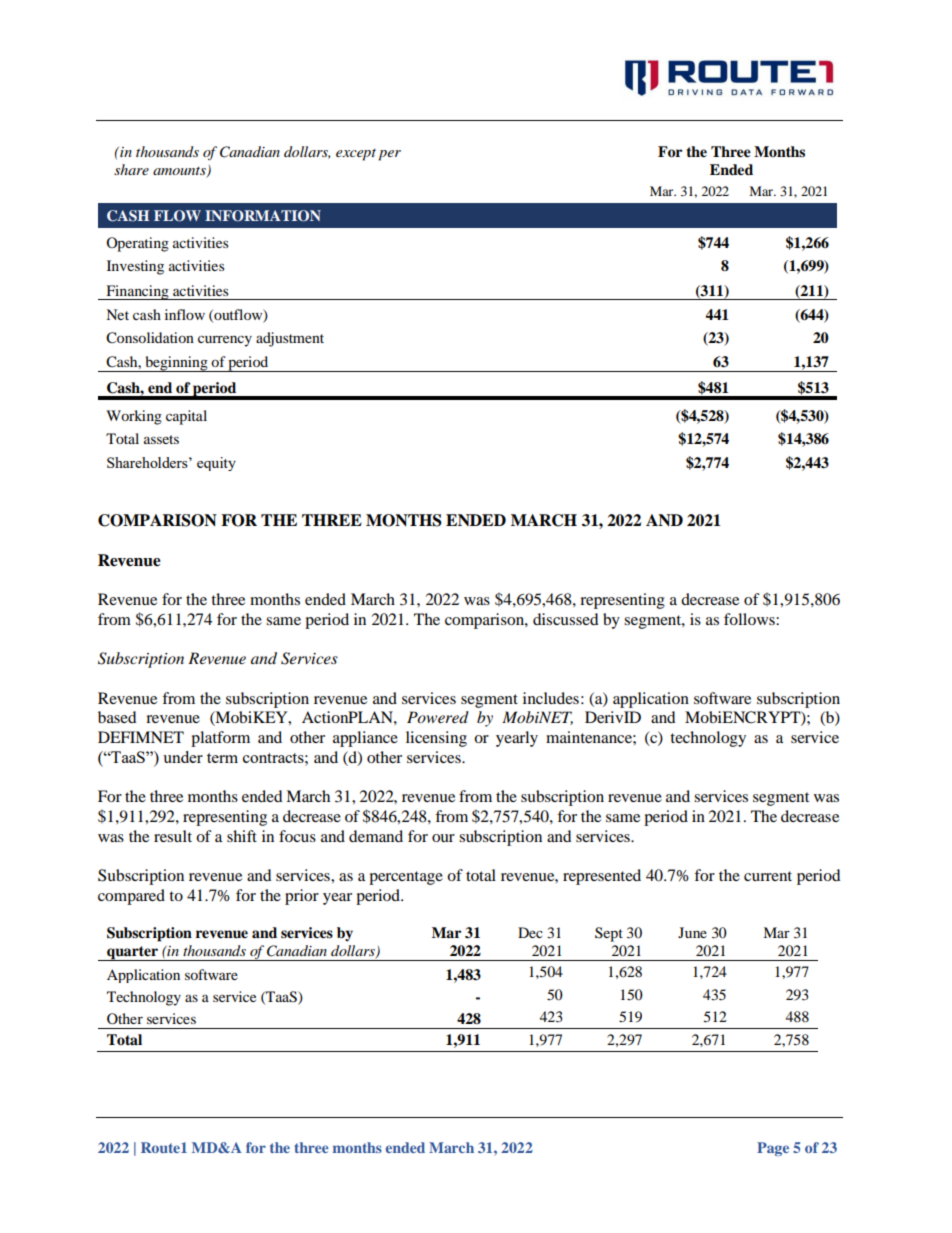  Describe the element at coordinates (117, 717) in the image. I see `based` at that location.
